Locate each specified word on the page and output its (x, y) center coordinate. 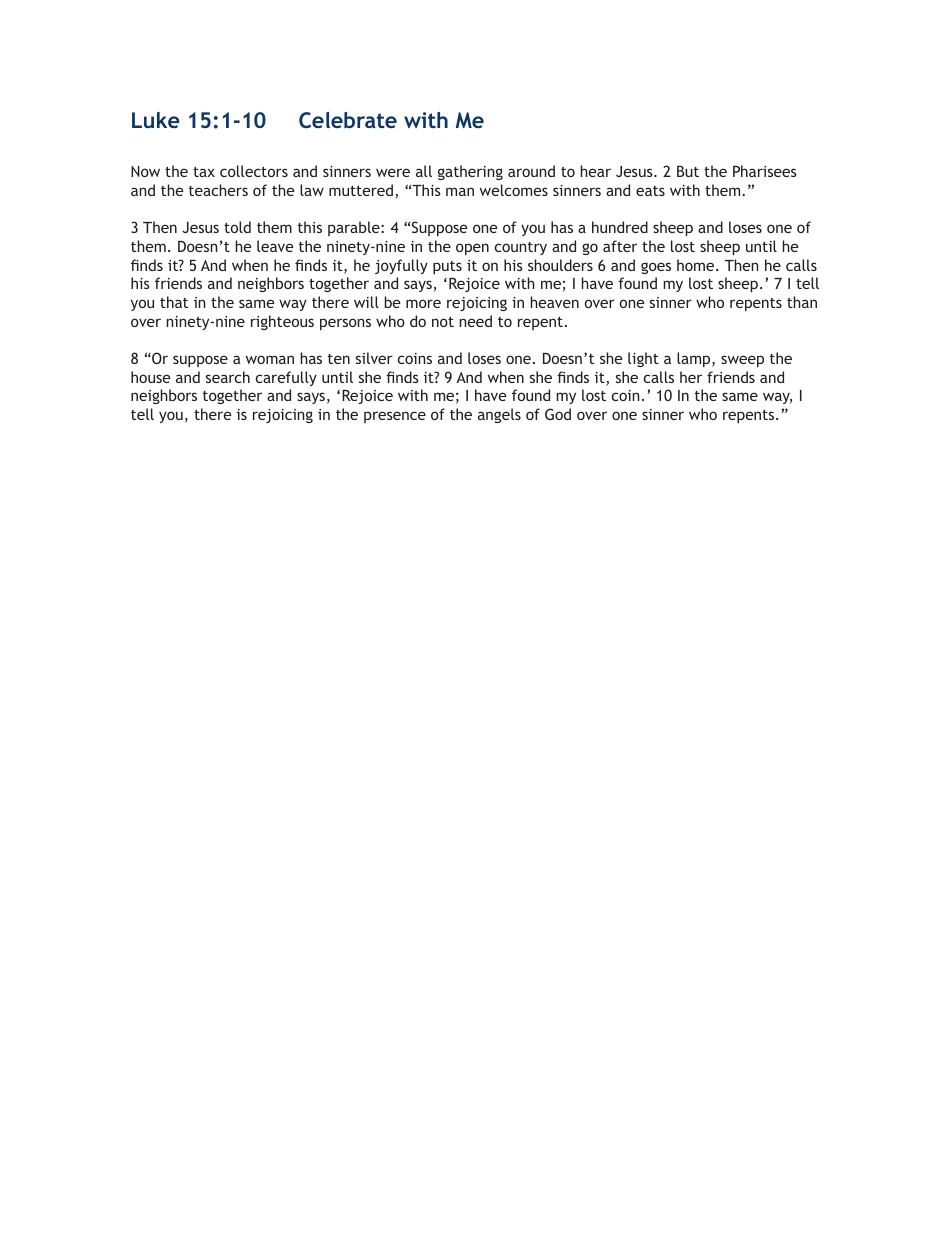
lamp (695, 359)
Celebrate (348, 120)
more (423, 303)
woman (270, 359)
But (688, 171)
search (228, 377)
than (802, 302)
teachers (218, 190)
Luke (156, 120)
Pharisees (765, 171)
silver (374, 358)
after (620, 246)
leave (275, 246)
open (472, 249)
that (174, 302)
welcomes (514, 190)
